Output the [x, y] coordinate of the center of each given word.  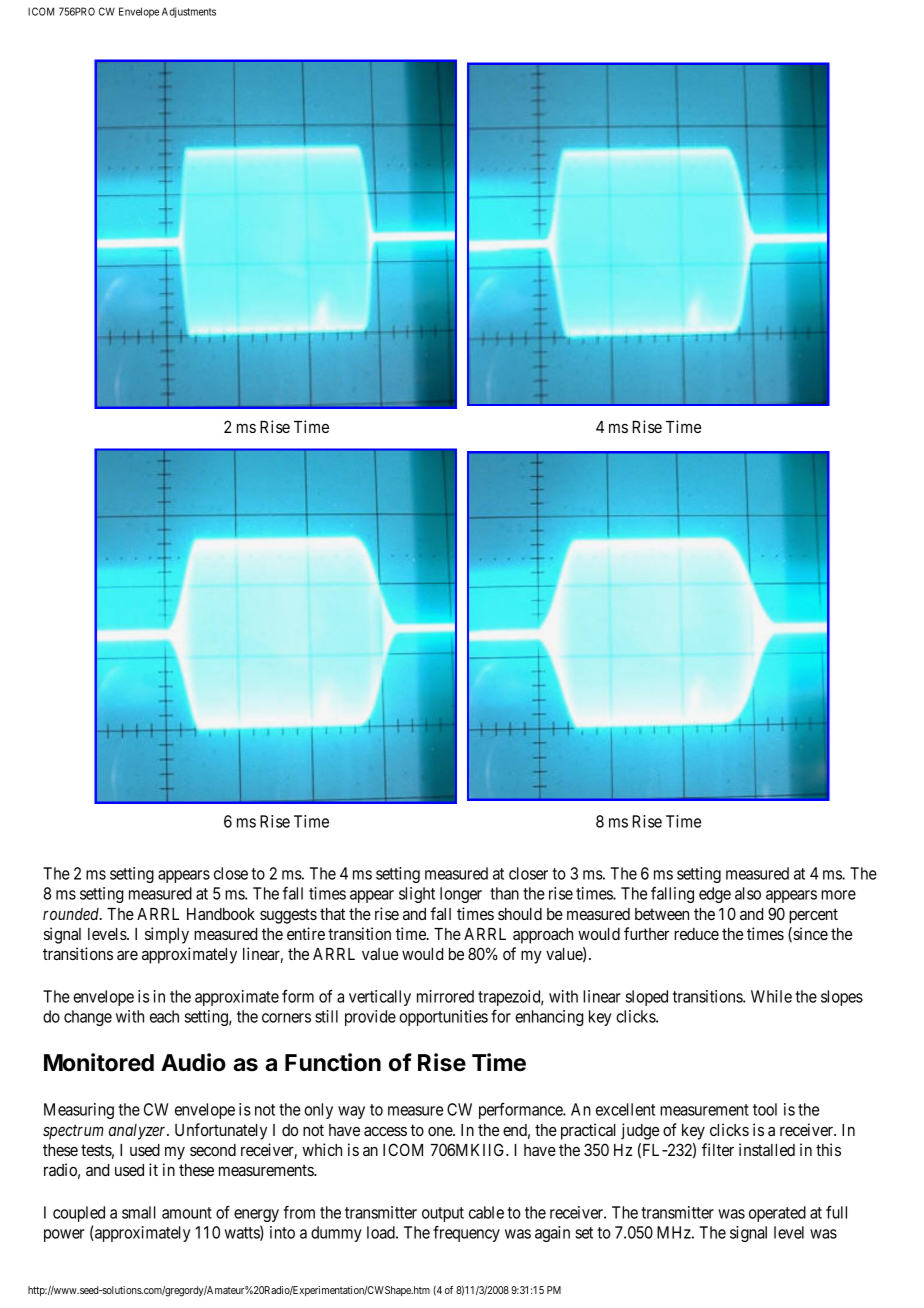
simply [167, 935]
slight [417, 895]
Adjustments [189, 12]
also [748, 893]
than [504, 893]
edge [715, 895]
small [139, 1212]
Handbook [221, 914]
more [838, 895]
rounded [72, 914]
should [520, 914]
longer [461, 895]
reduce [696, 934]
